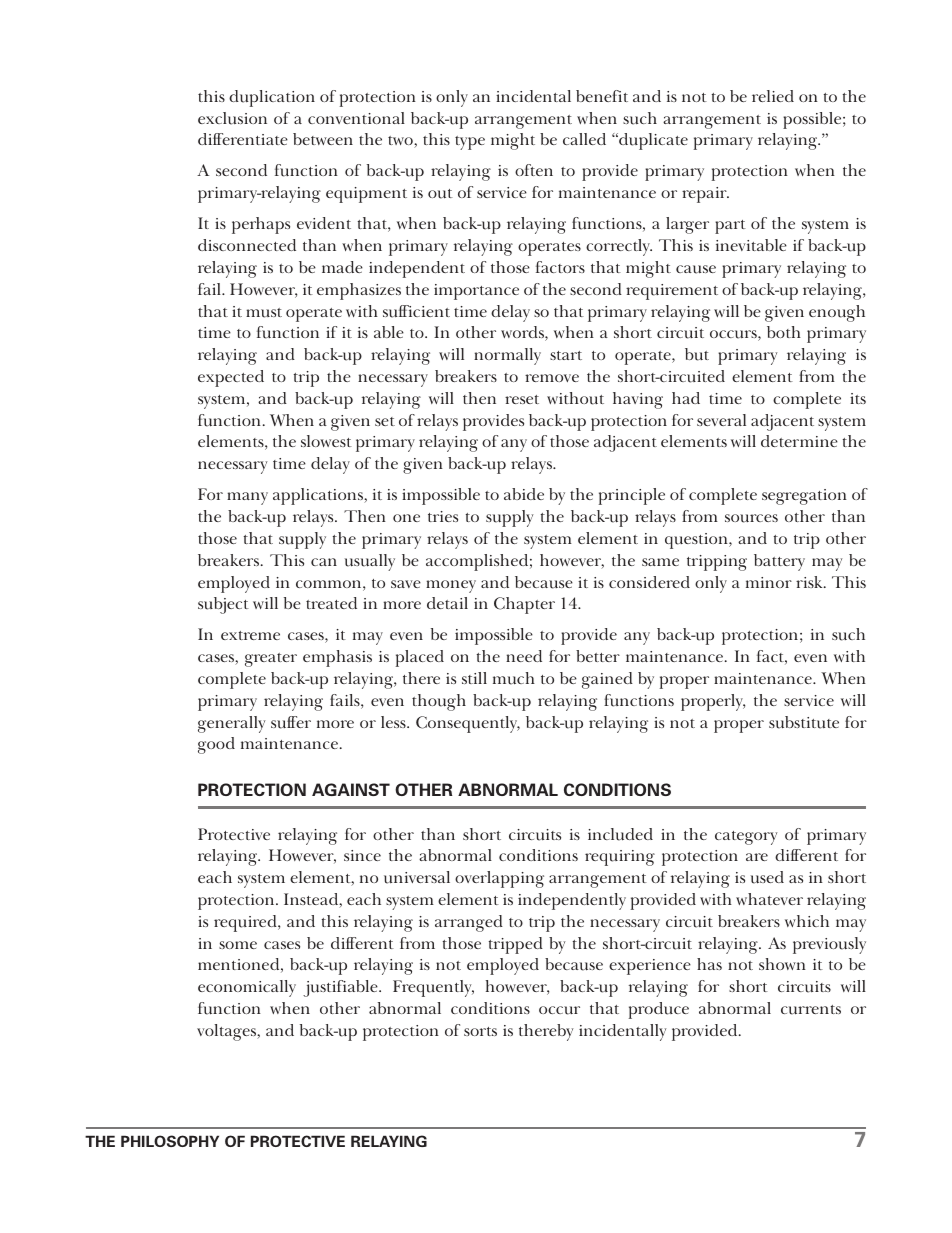 This screenshot has width=952, height=1233. Describe the element at coordinates (524, 494) in the screenshot. I see `abide` at that location.
